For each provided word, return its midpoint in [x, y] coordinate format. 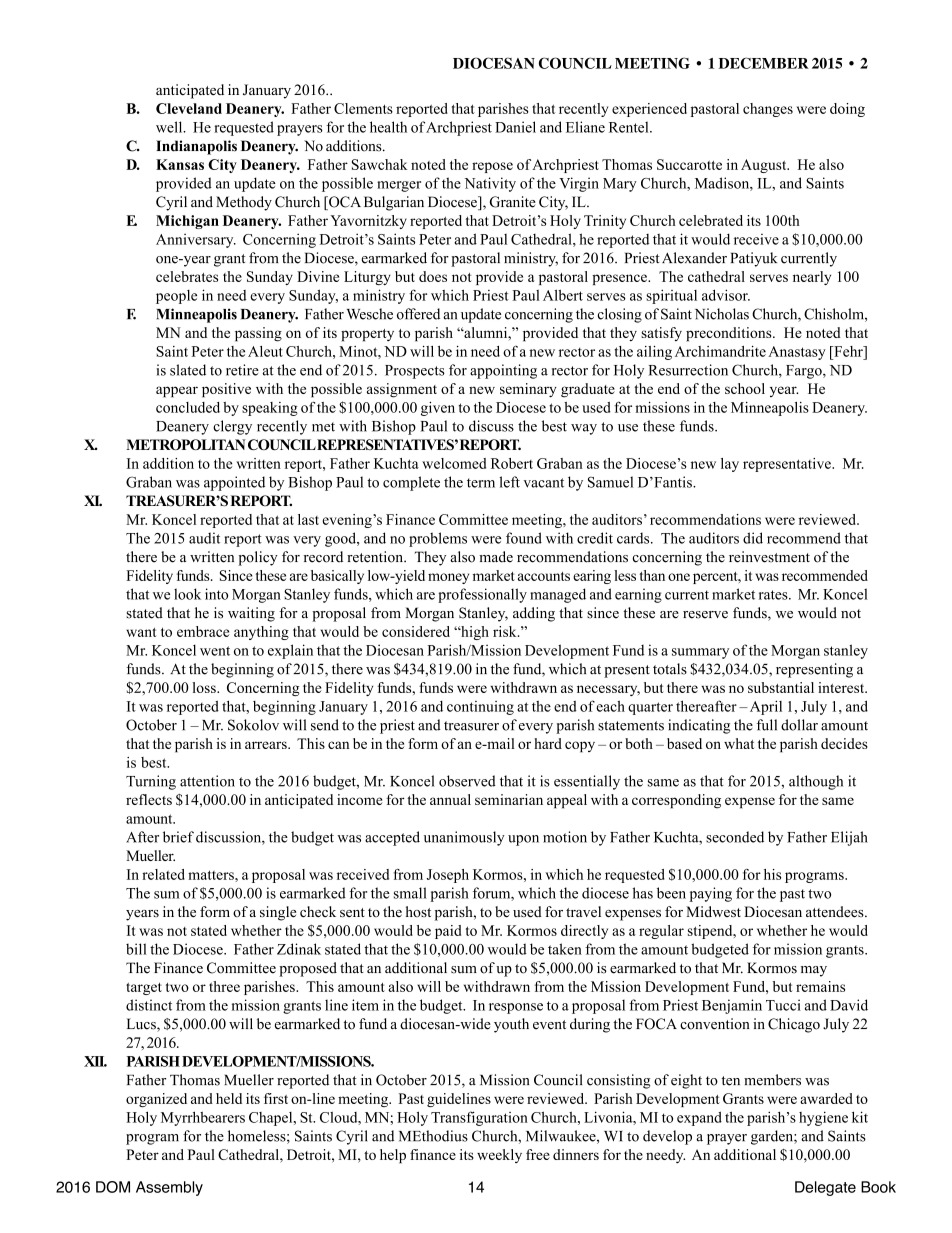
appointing [503, 371]
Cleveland [189, 108]
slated [188, 370]
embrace [203, 631]
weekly [499, 1156]
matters [212, 875]
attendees [836, 911]
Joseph [448, 876]
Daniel [515, 127]
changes [768, 110]
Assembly [169, 1188]
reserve [705, 615]
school [745, 388]
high [474, 633]
